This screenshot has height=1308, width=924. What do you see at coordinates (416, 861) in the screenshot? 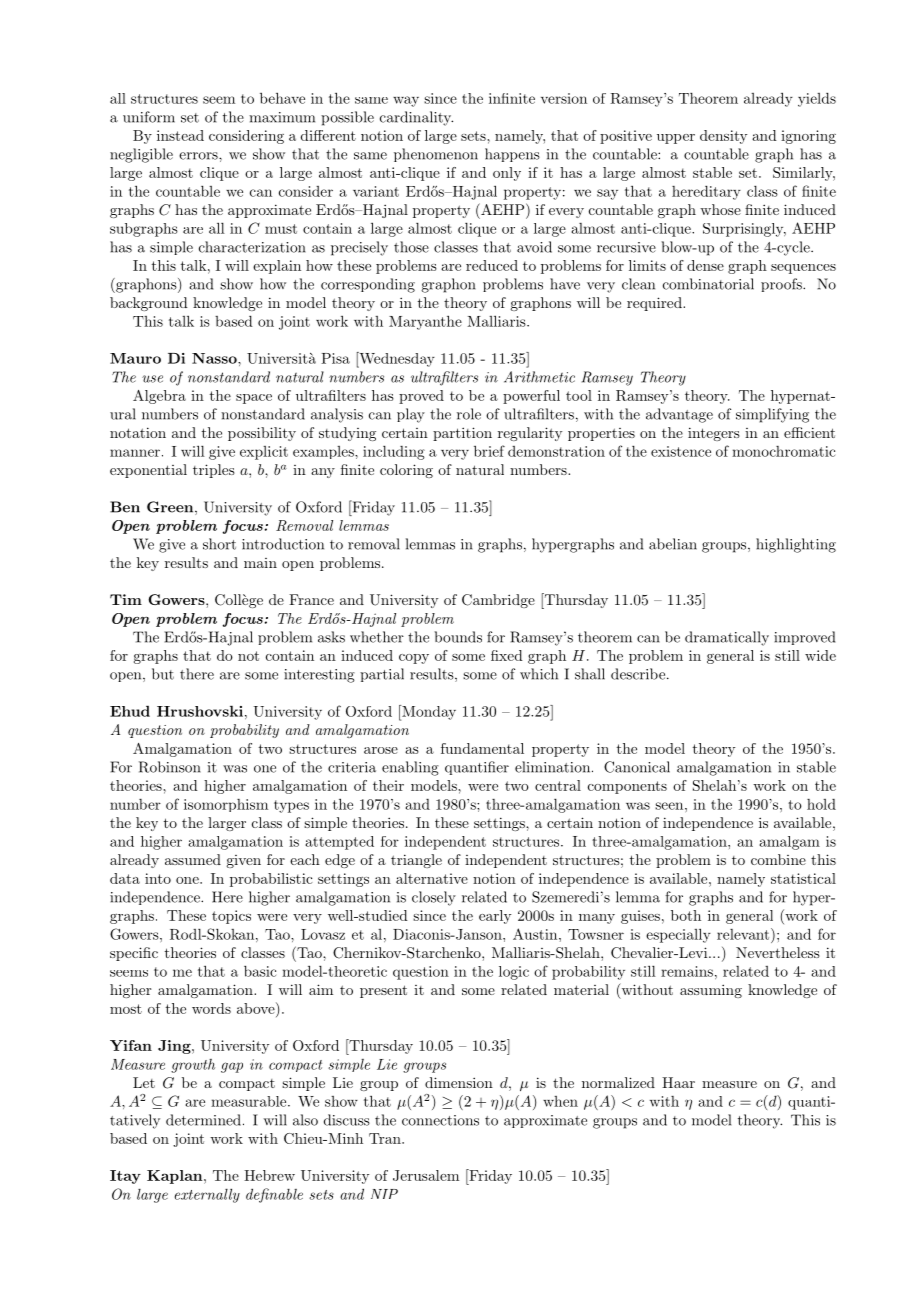
I see `triangle` at bounding box center [416, 861].
